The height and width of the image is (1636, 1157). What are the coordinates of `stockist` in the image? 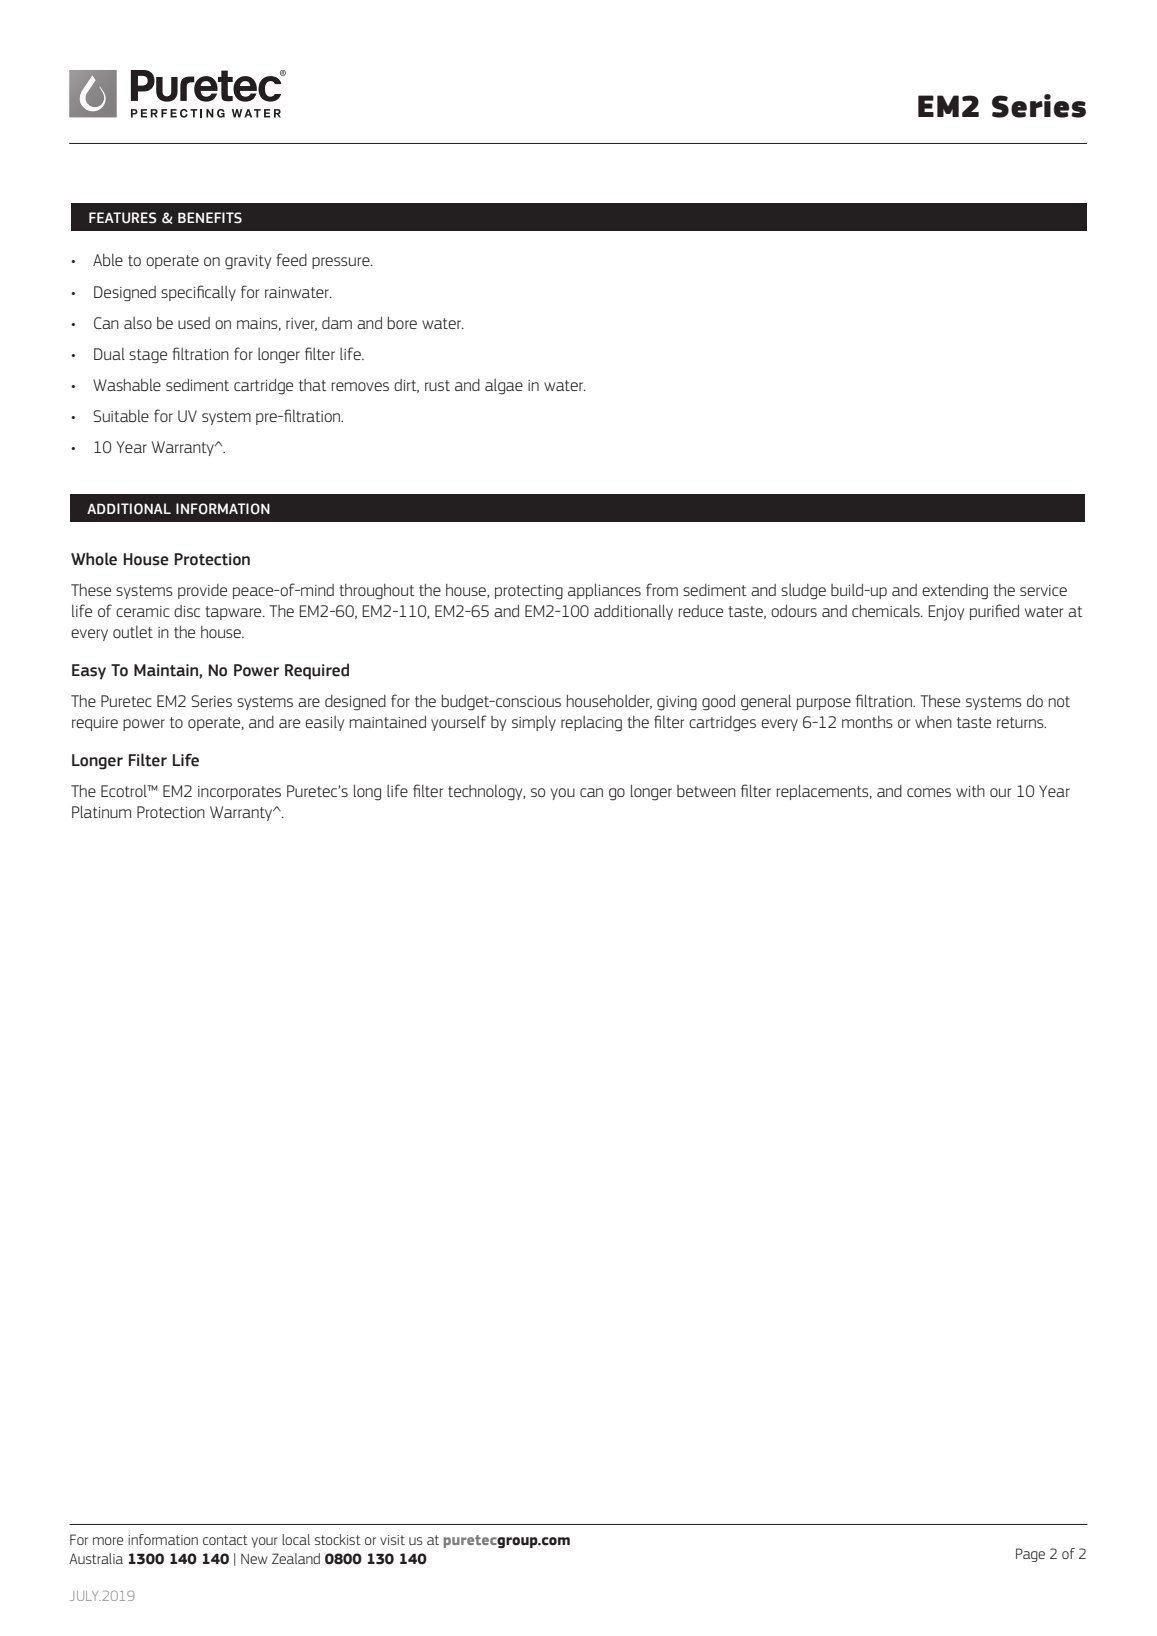 It's located at (338, 1539).
